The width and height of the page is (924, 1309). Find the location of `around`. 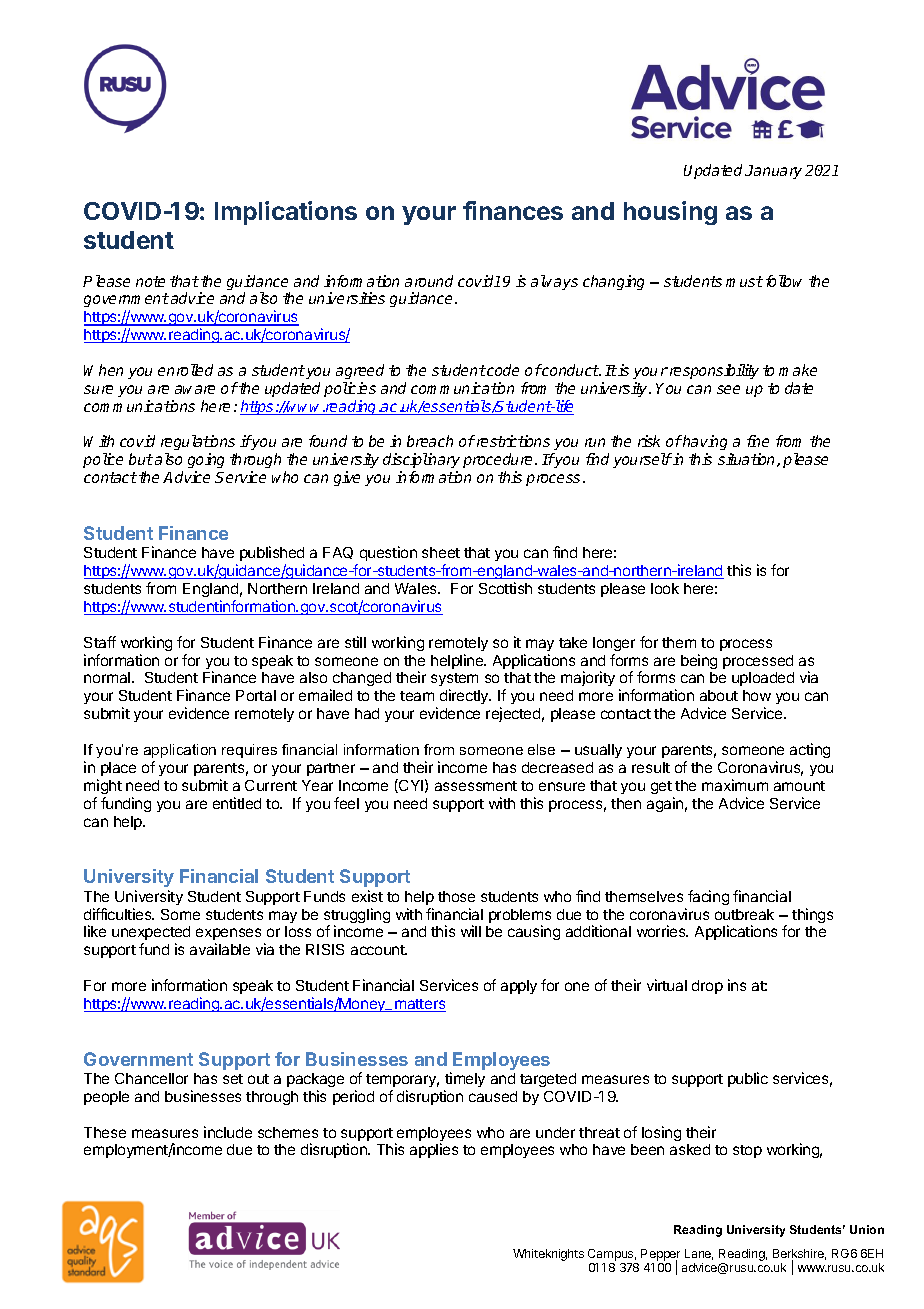

around is located at coordinates (429, 281).
